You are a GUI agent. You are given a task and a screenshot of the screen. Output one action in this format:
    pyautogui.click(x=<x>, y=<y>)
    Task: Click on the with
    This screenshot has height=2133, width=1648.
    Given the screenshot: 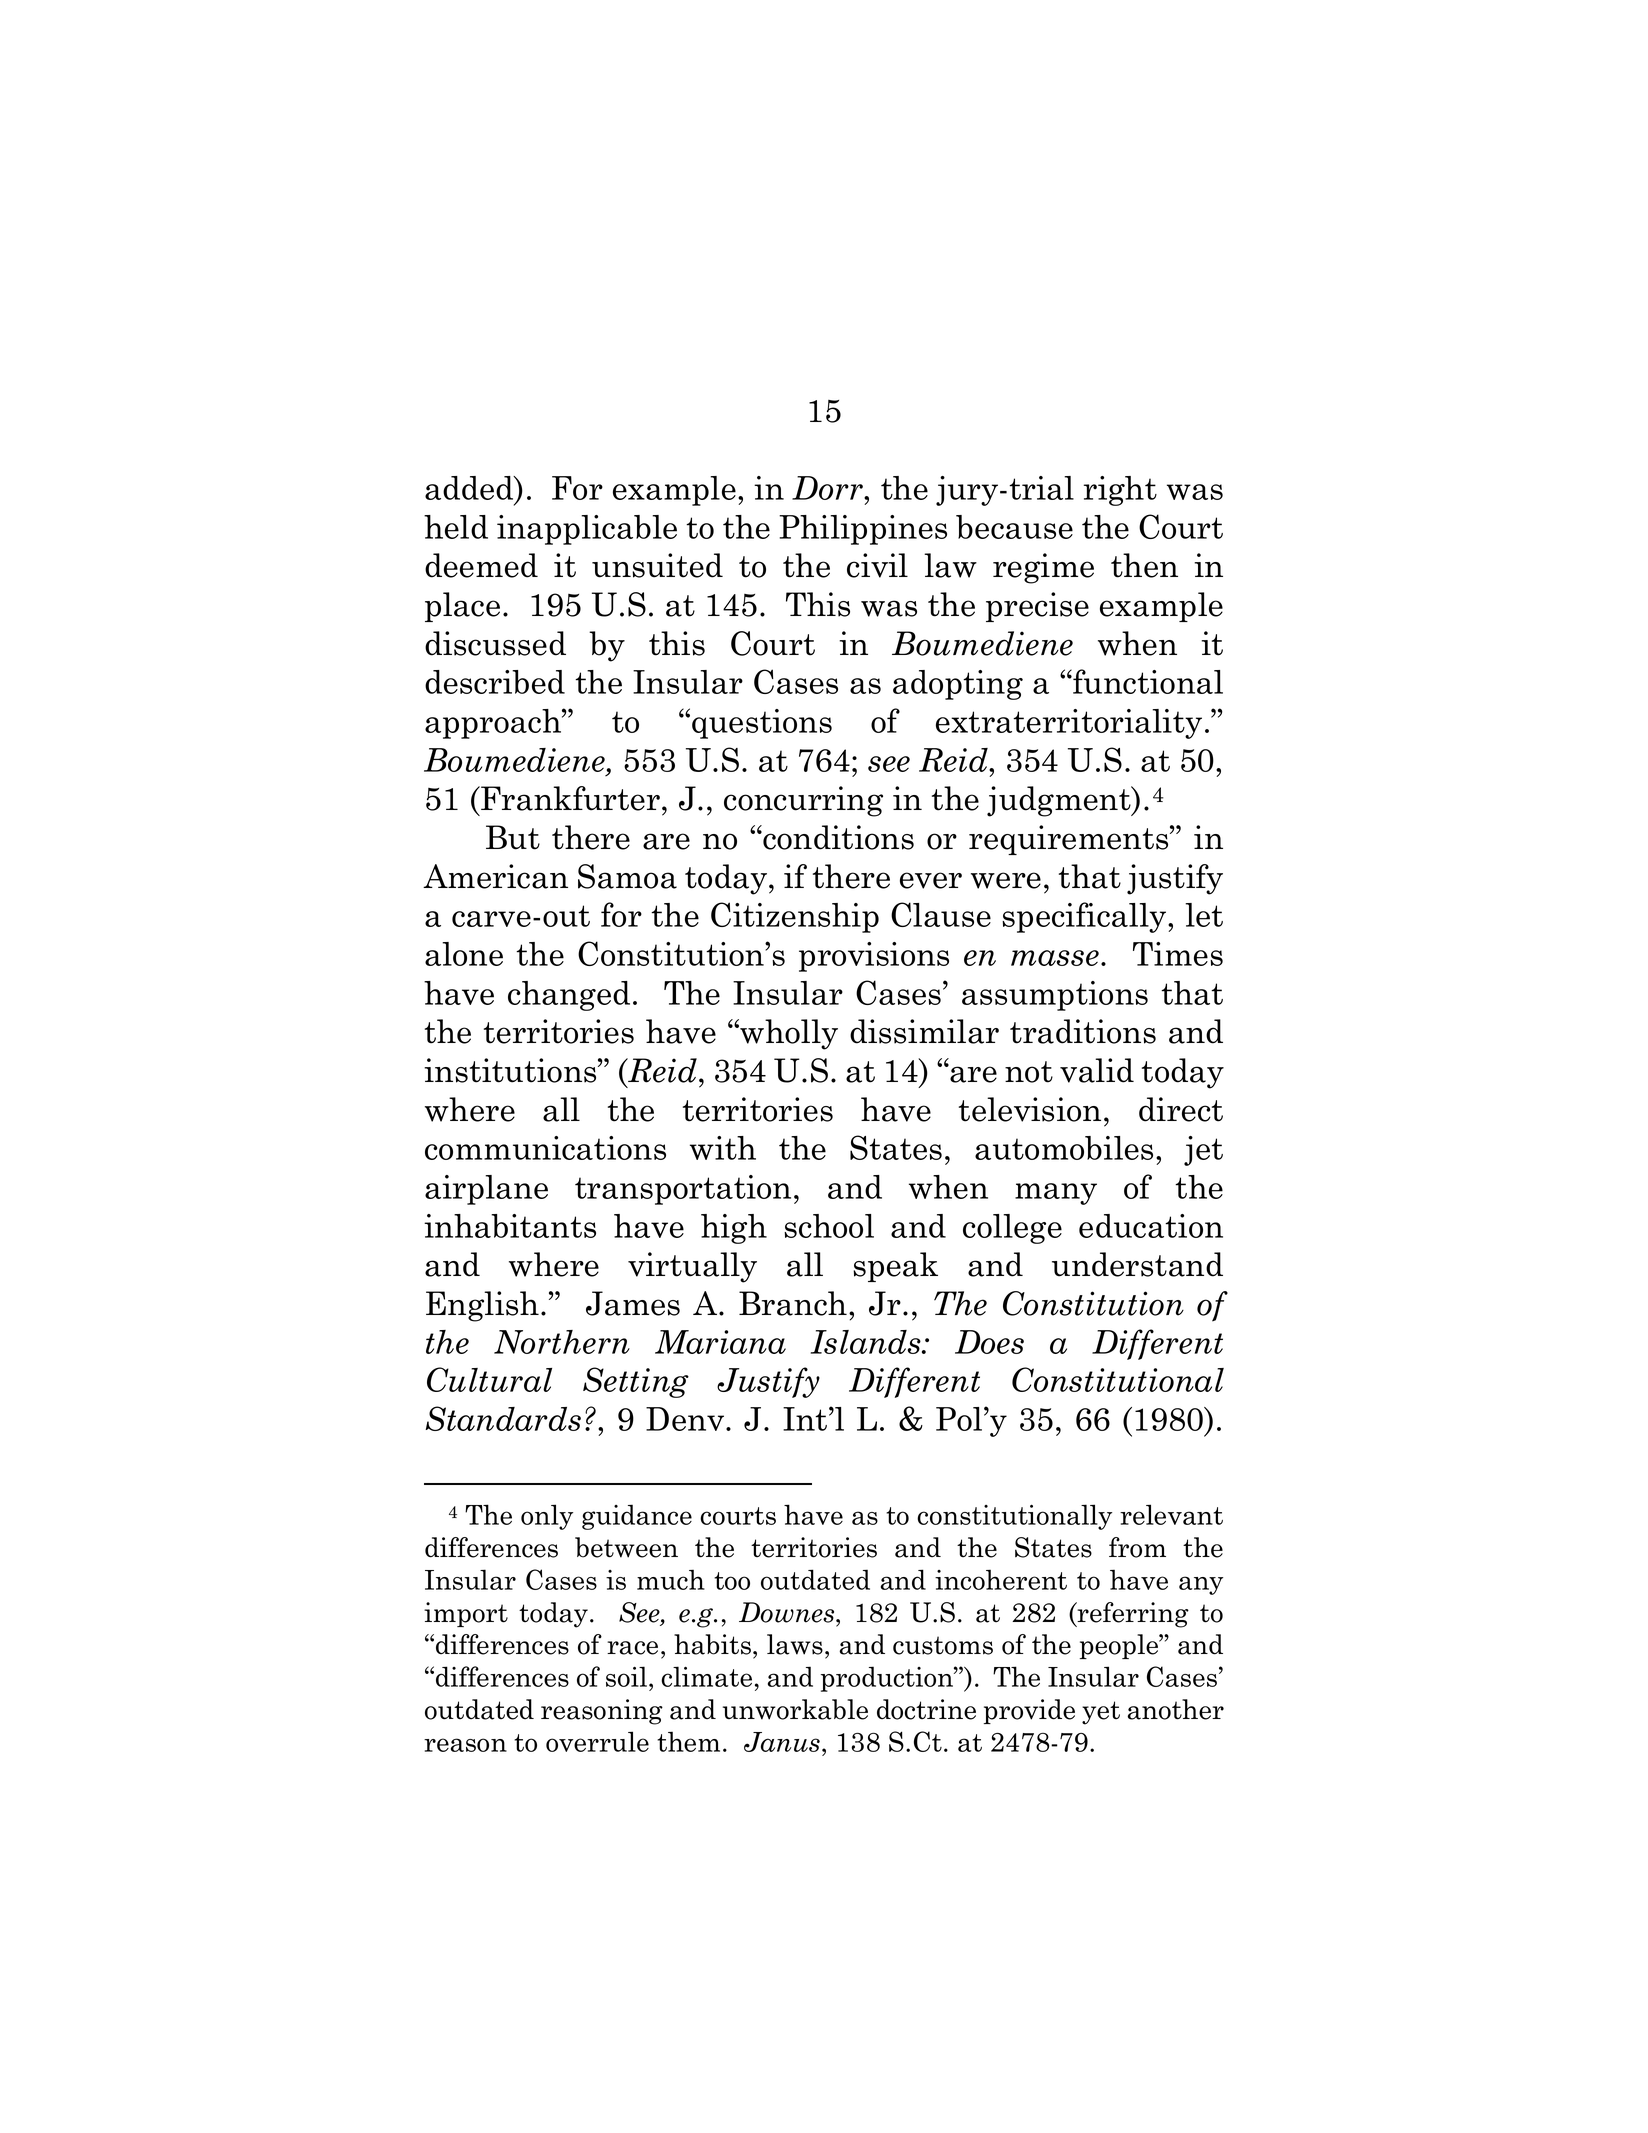 What is the action you would take?
    pyautogui.click(x=723, y=1148)
